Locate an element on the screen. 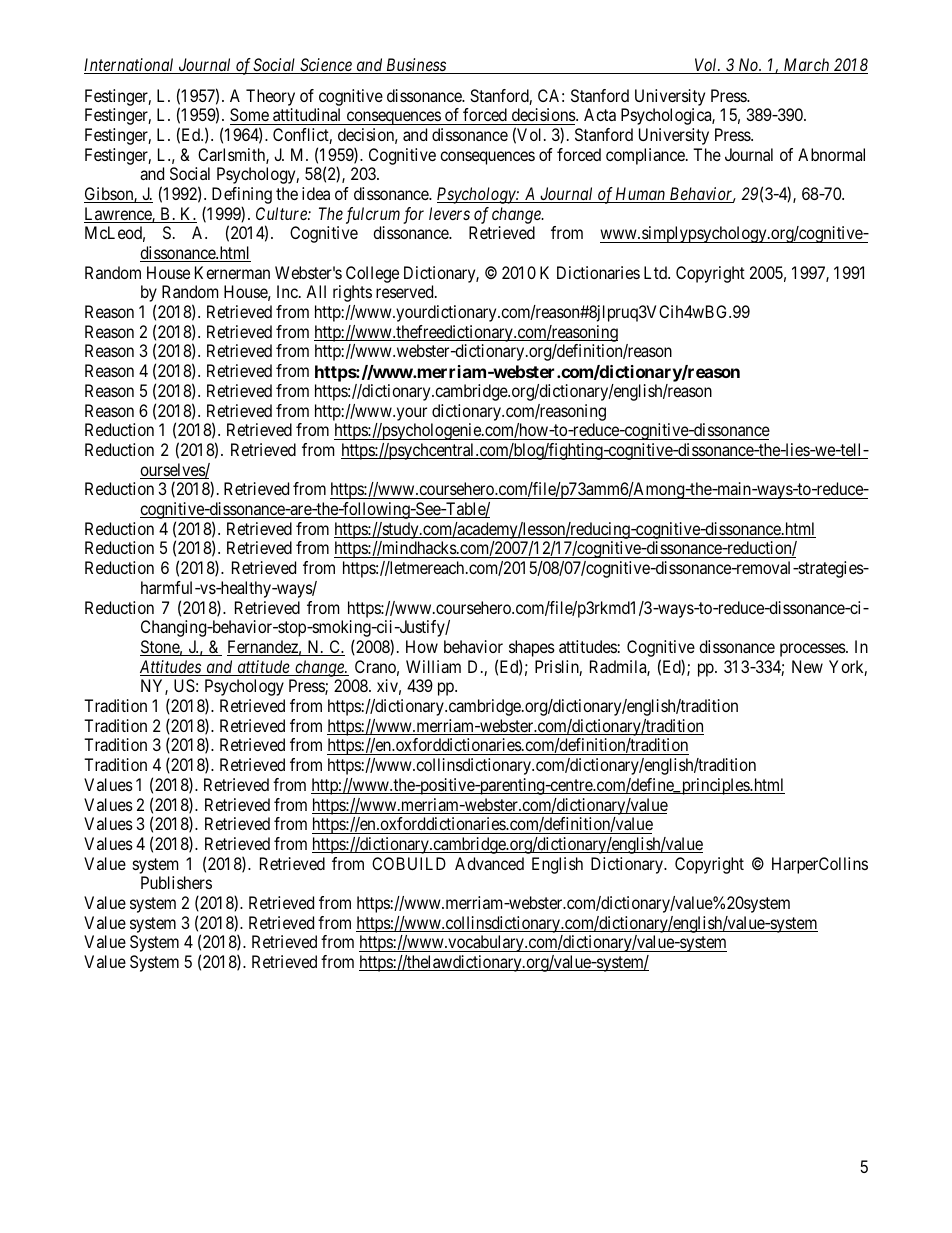 Image resolution: width=952 pixels, height=1233 pixels. shapes is located at coordinates (532, 650).
